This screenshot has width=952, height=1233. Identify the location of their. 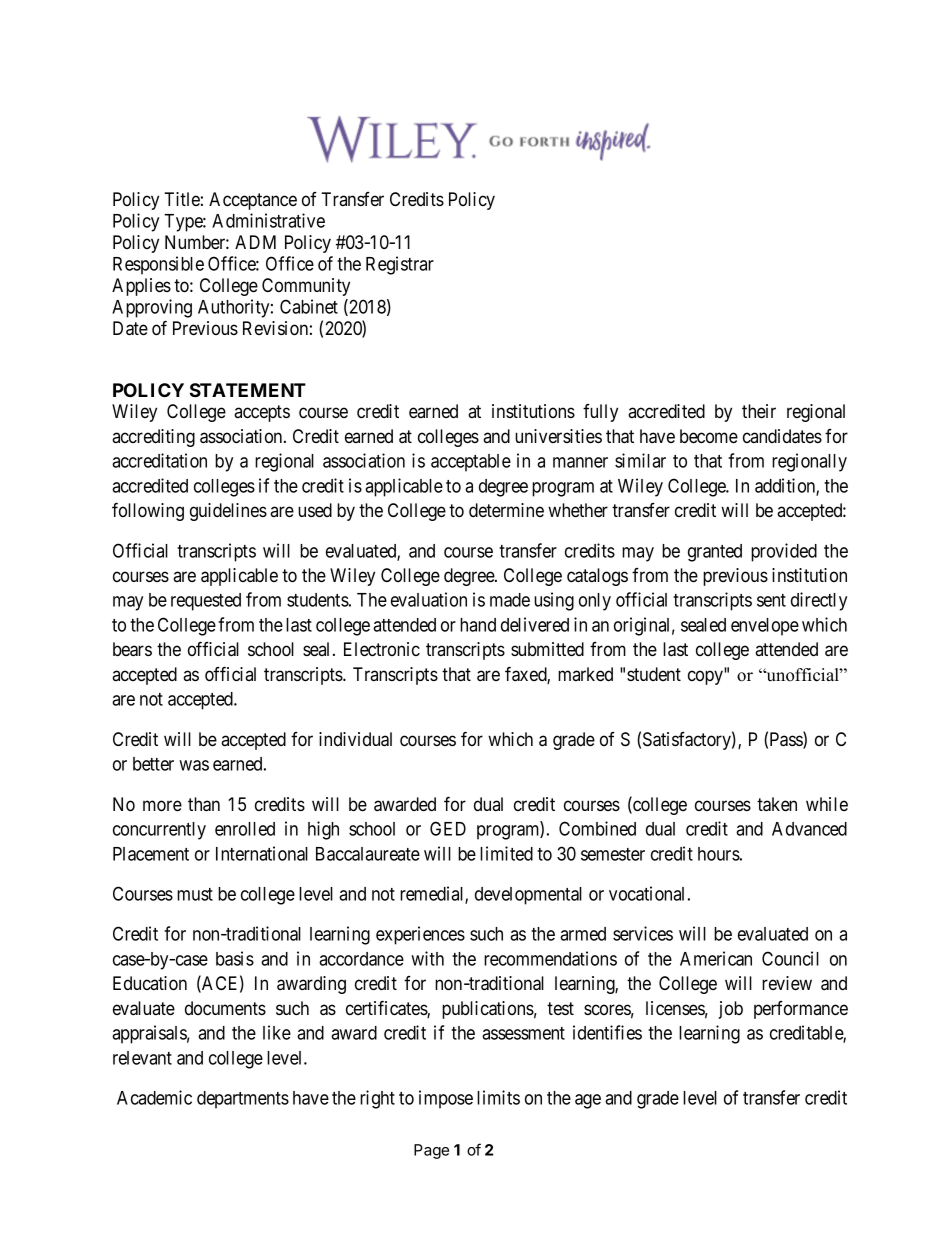
(759, 411).
